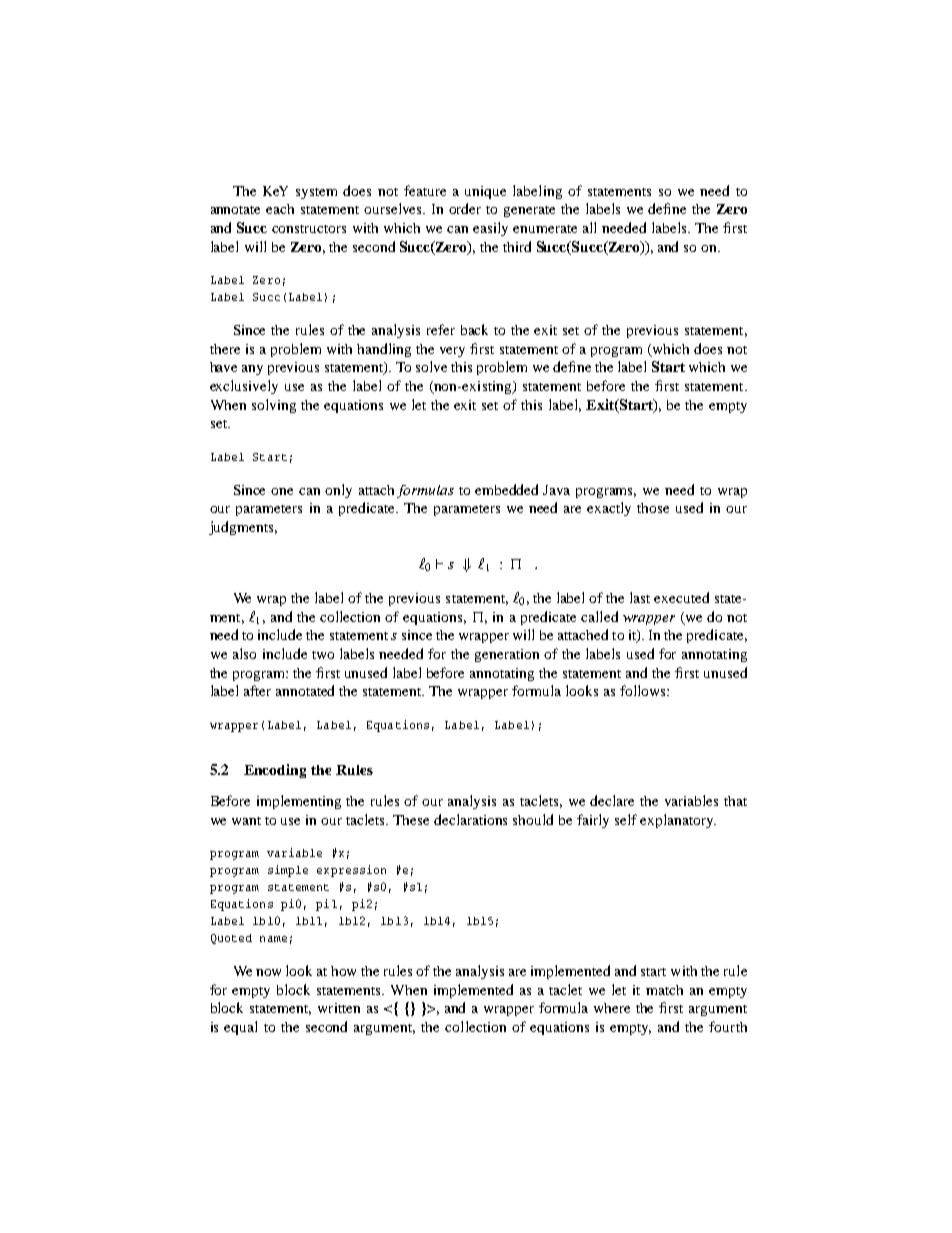 The width and height of the screenshot is (952, 1233). What do you see at coordinates (275, 771) in the screenshot?
I see `Encoding` at bounding box center [275, 771].
